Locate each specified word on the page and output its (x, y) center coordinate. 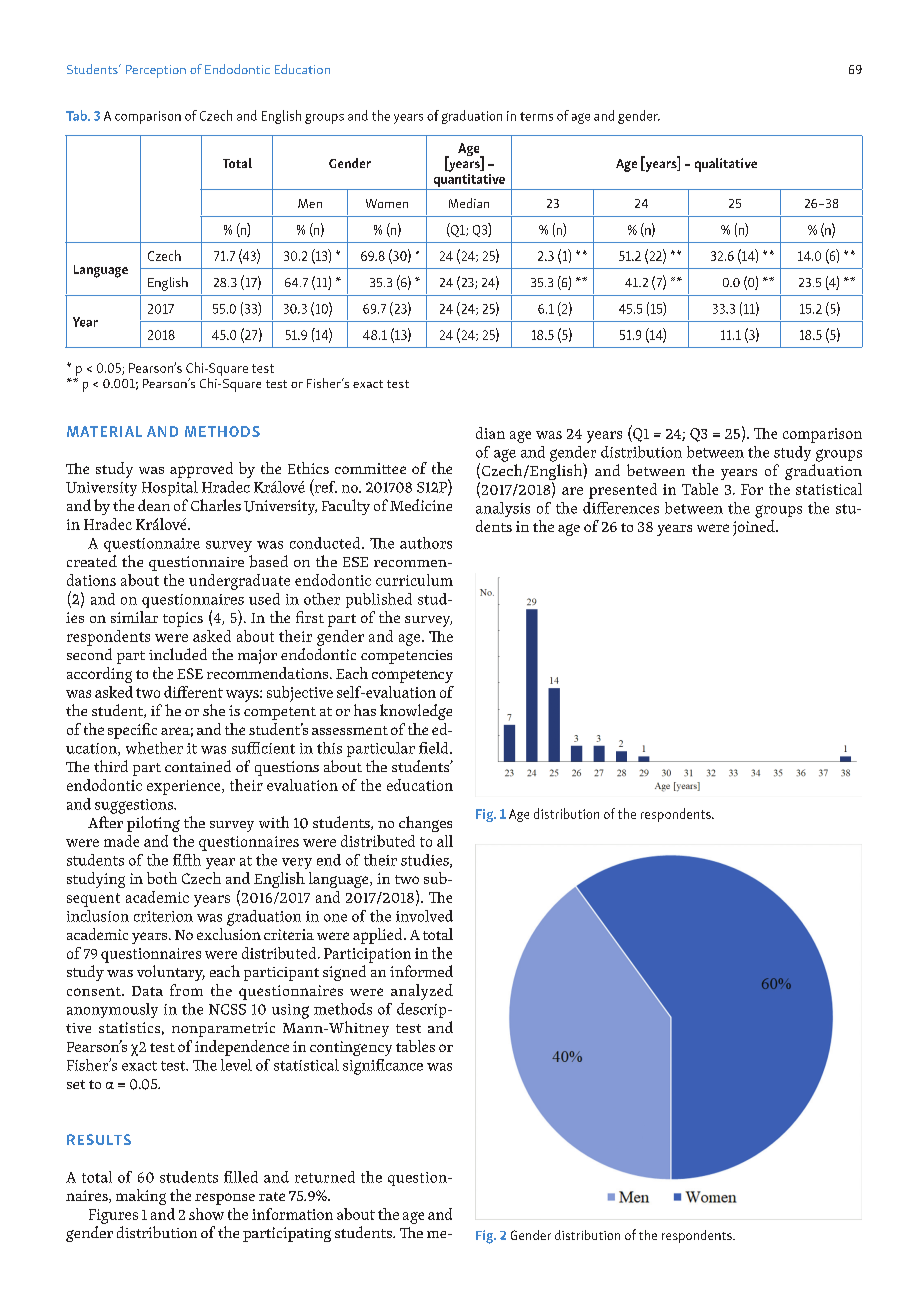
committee (370, 468)
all (445, 841)
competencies (406, 657)
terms (536, 116)
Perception (156, 71)
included (178, 654)
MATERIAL (104, 431)
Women (387, 203)
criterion (163, 916)
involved (424, 916)
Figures (113, 1216)
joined (755, 528)
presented (623, 491)
